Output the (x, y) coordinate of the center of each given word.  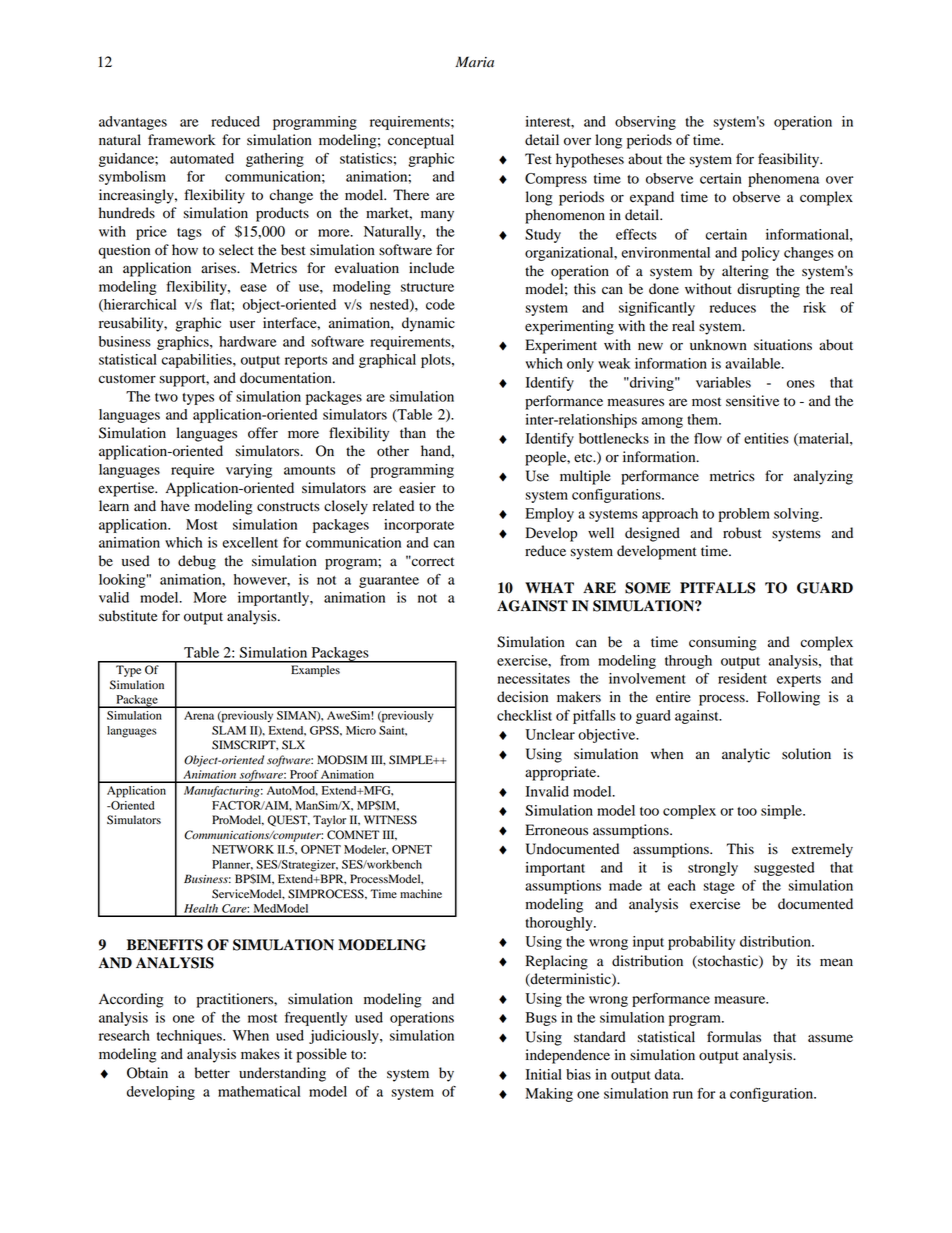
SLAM (229, 730)
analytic (746, 755)
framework (181, 140)
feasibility (790, 160)
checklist (524, 715)
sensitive (752, 400)
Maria (474, 62)
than (413, 432)
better (212, 1073)
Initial (544, 1074)
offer (263, 433)
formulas (734, 1037)
